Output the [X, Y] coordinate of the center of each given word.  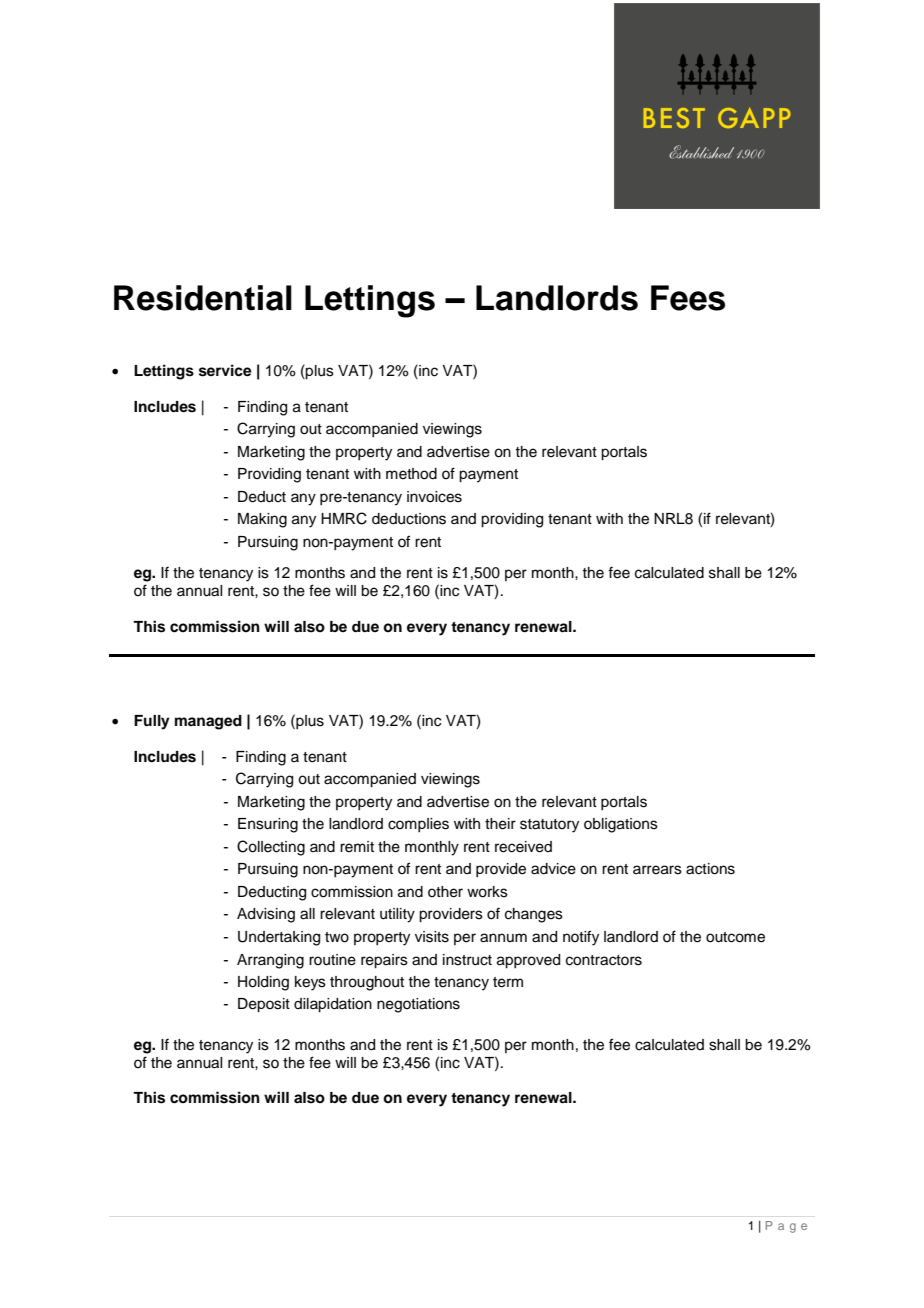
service [225, 370]
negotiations [418, 1005]
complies [418, 825]
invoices [434, 497]
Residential [203, 298]
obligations [621, 825]
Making [262, 520]
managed [208, 722]
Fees [688, 298]
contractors [604, 960]
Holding [263, 983]
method [411, 474]
